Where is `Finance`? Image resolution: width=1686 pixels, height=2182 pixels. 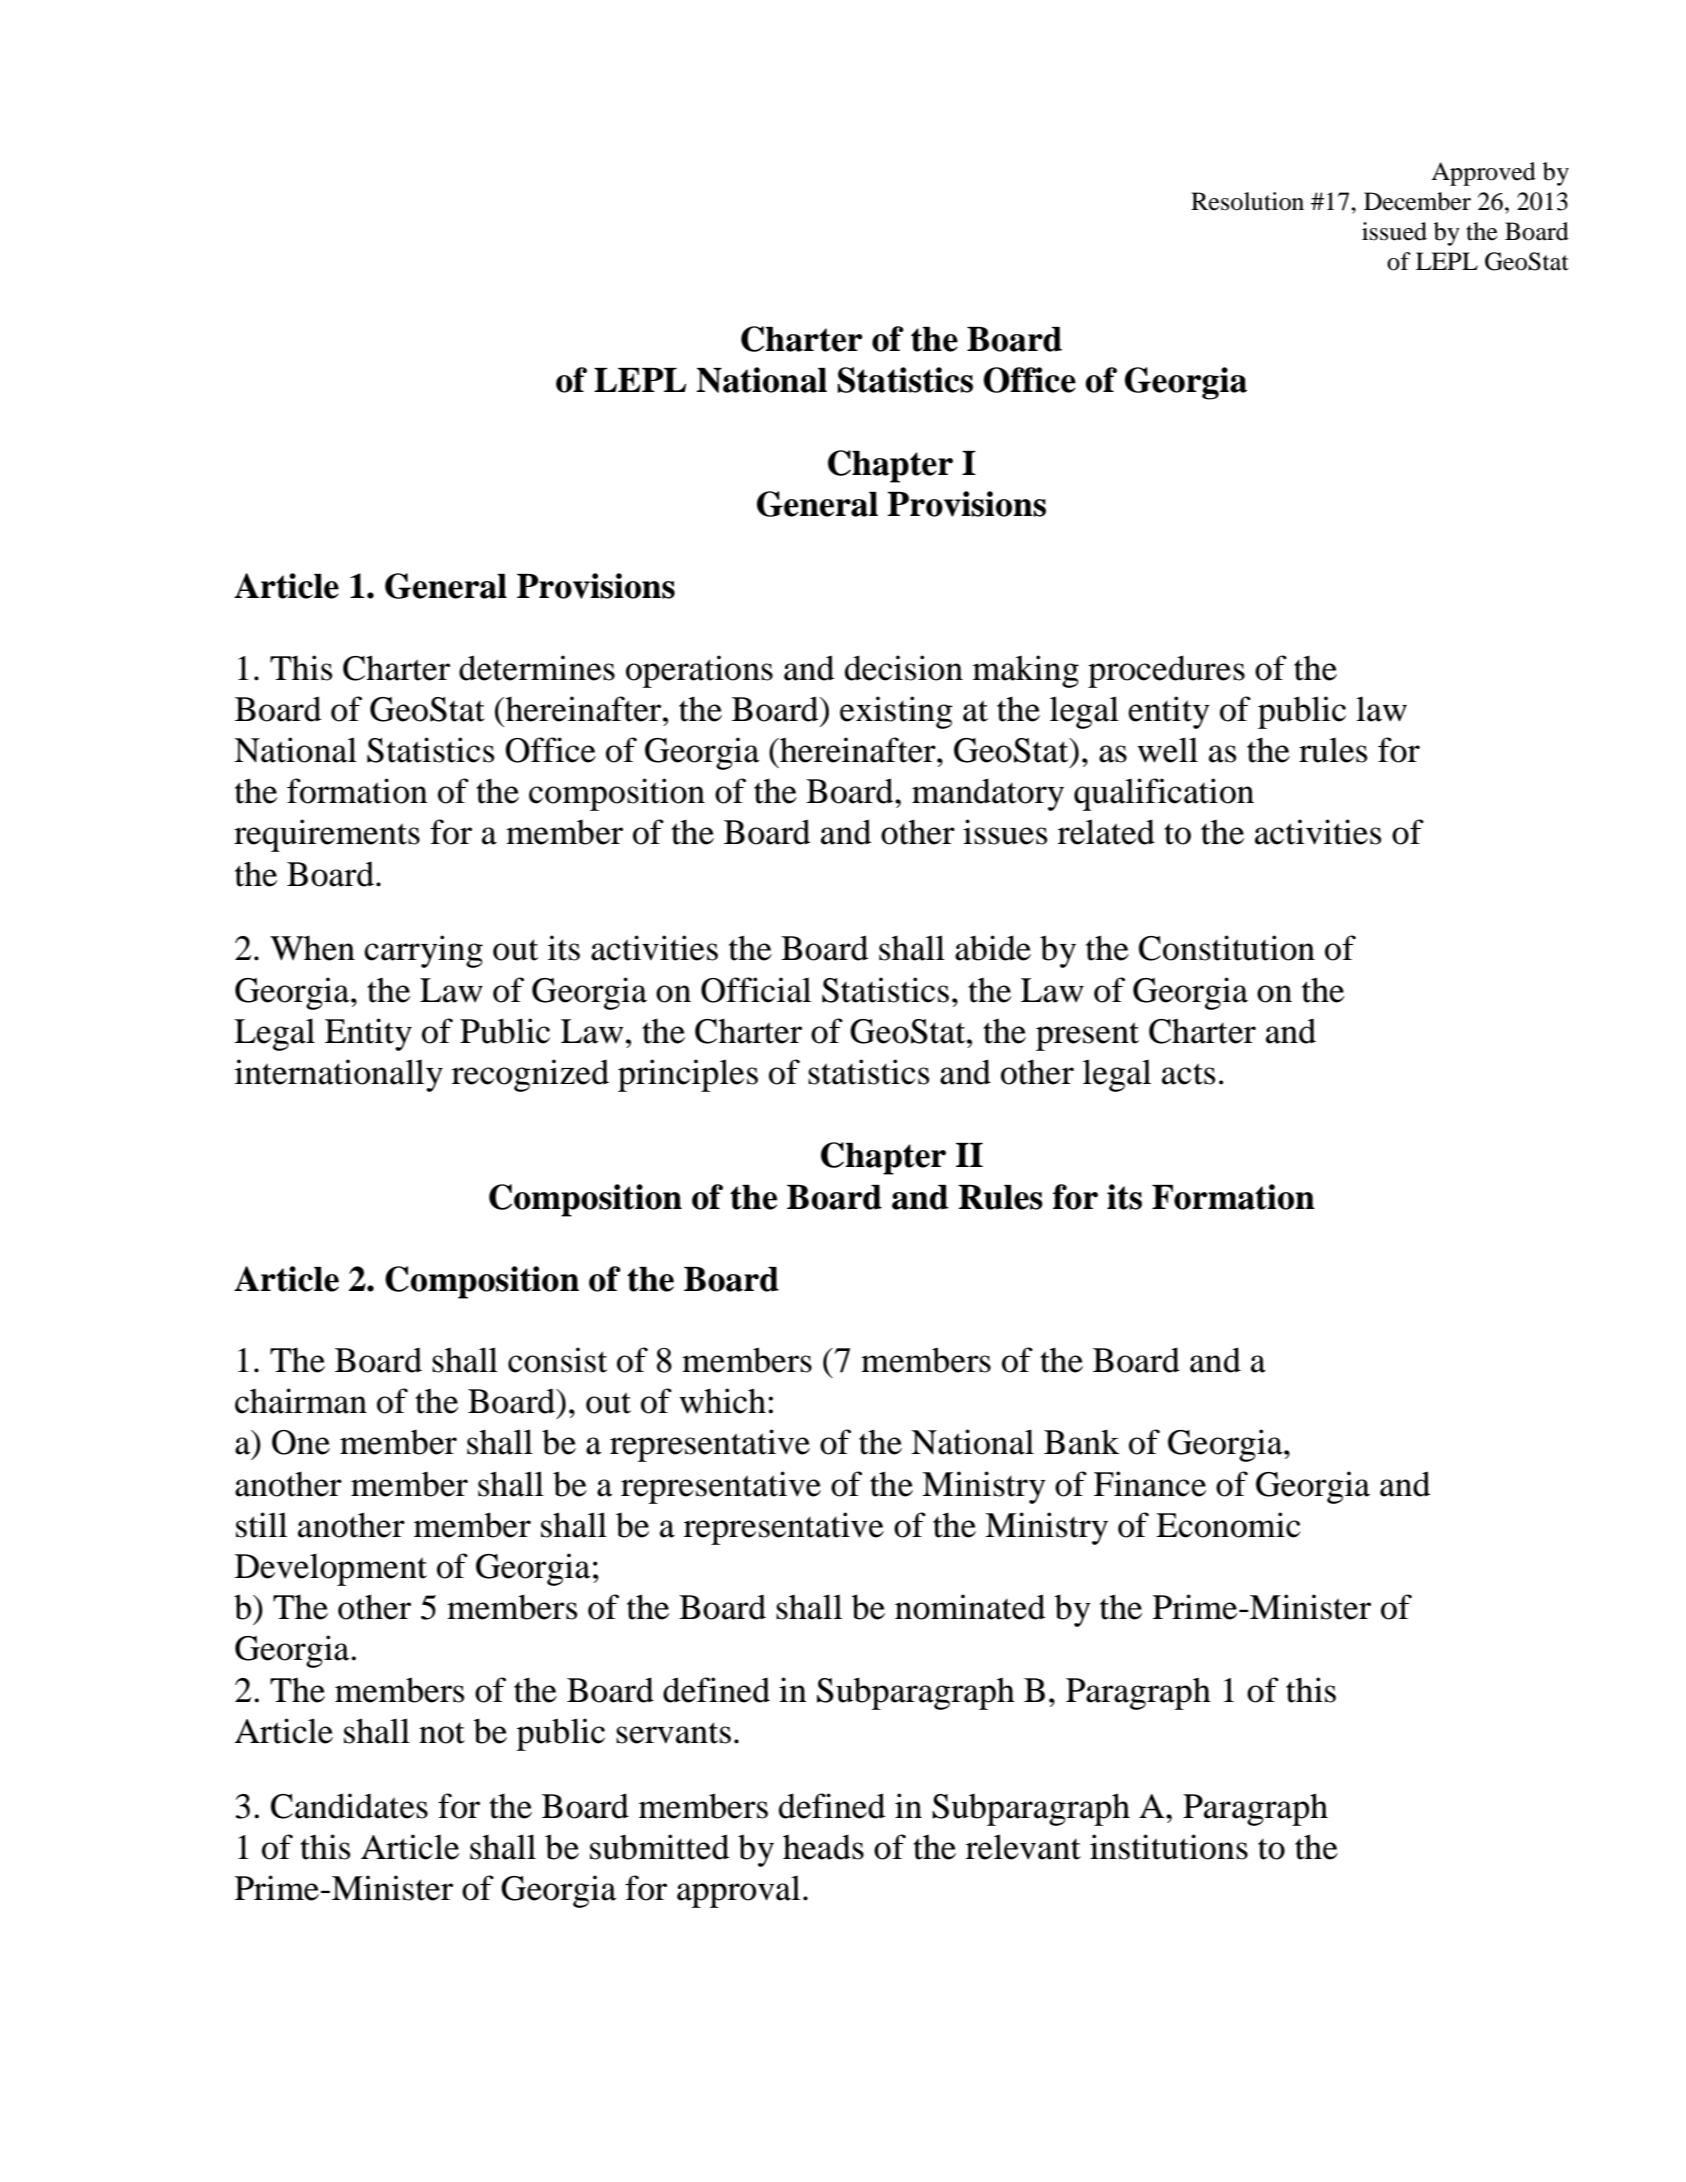
Finance is located at coordinates (1150, 1484).
